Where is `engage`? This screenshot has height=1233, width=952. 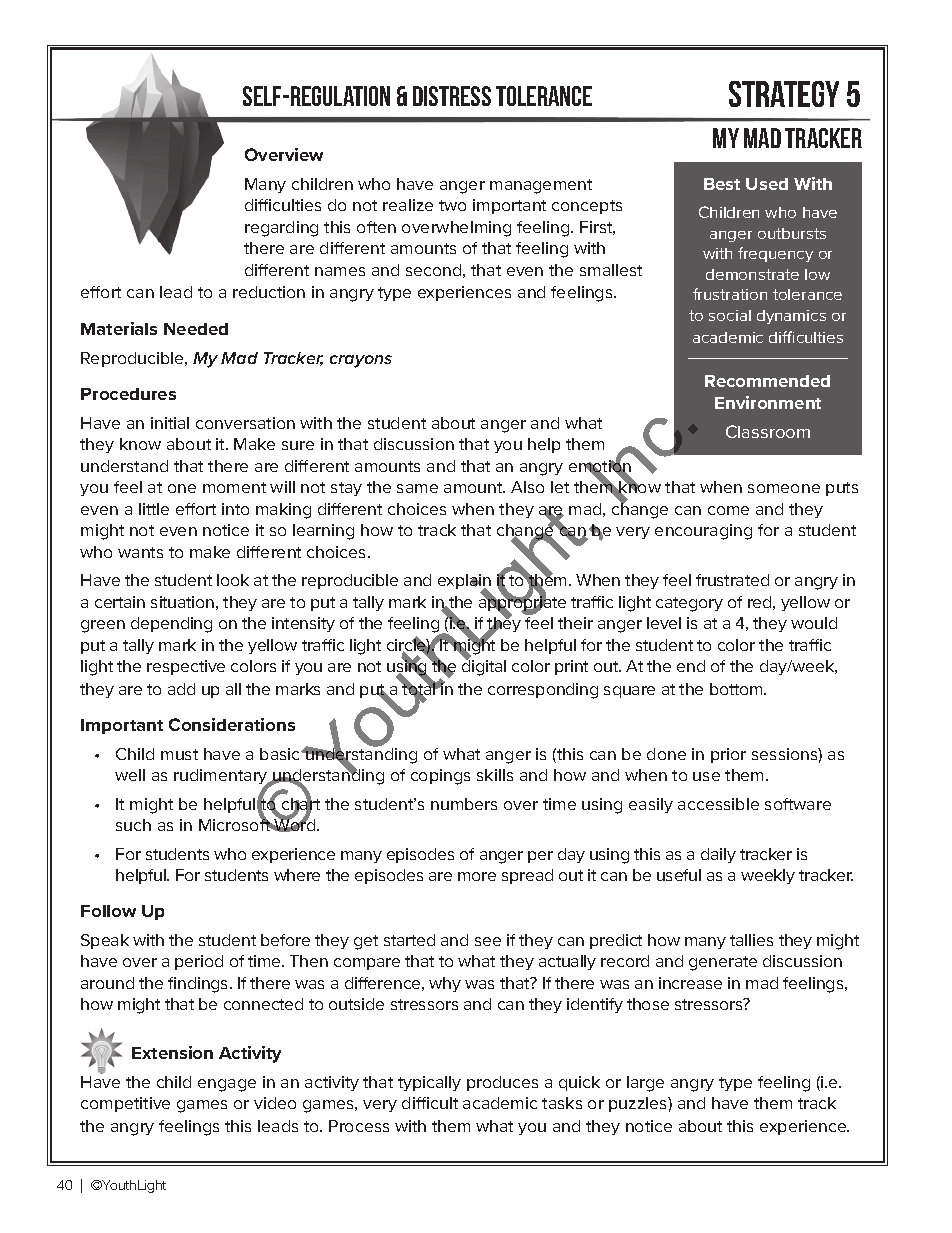
engage is located at coordinates (227, 1085).
